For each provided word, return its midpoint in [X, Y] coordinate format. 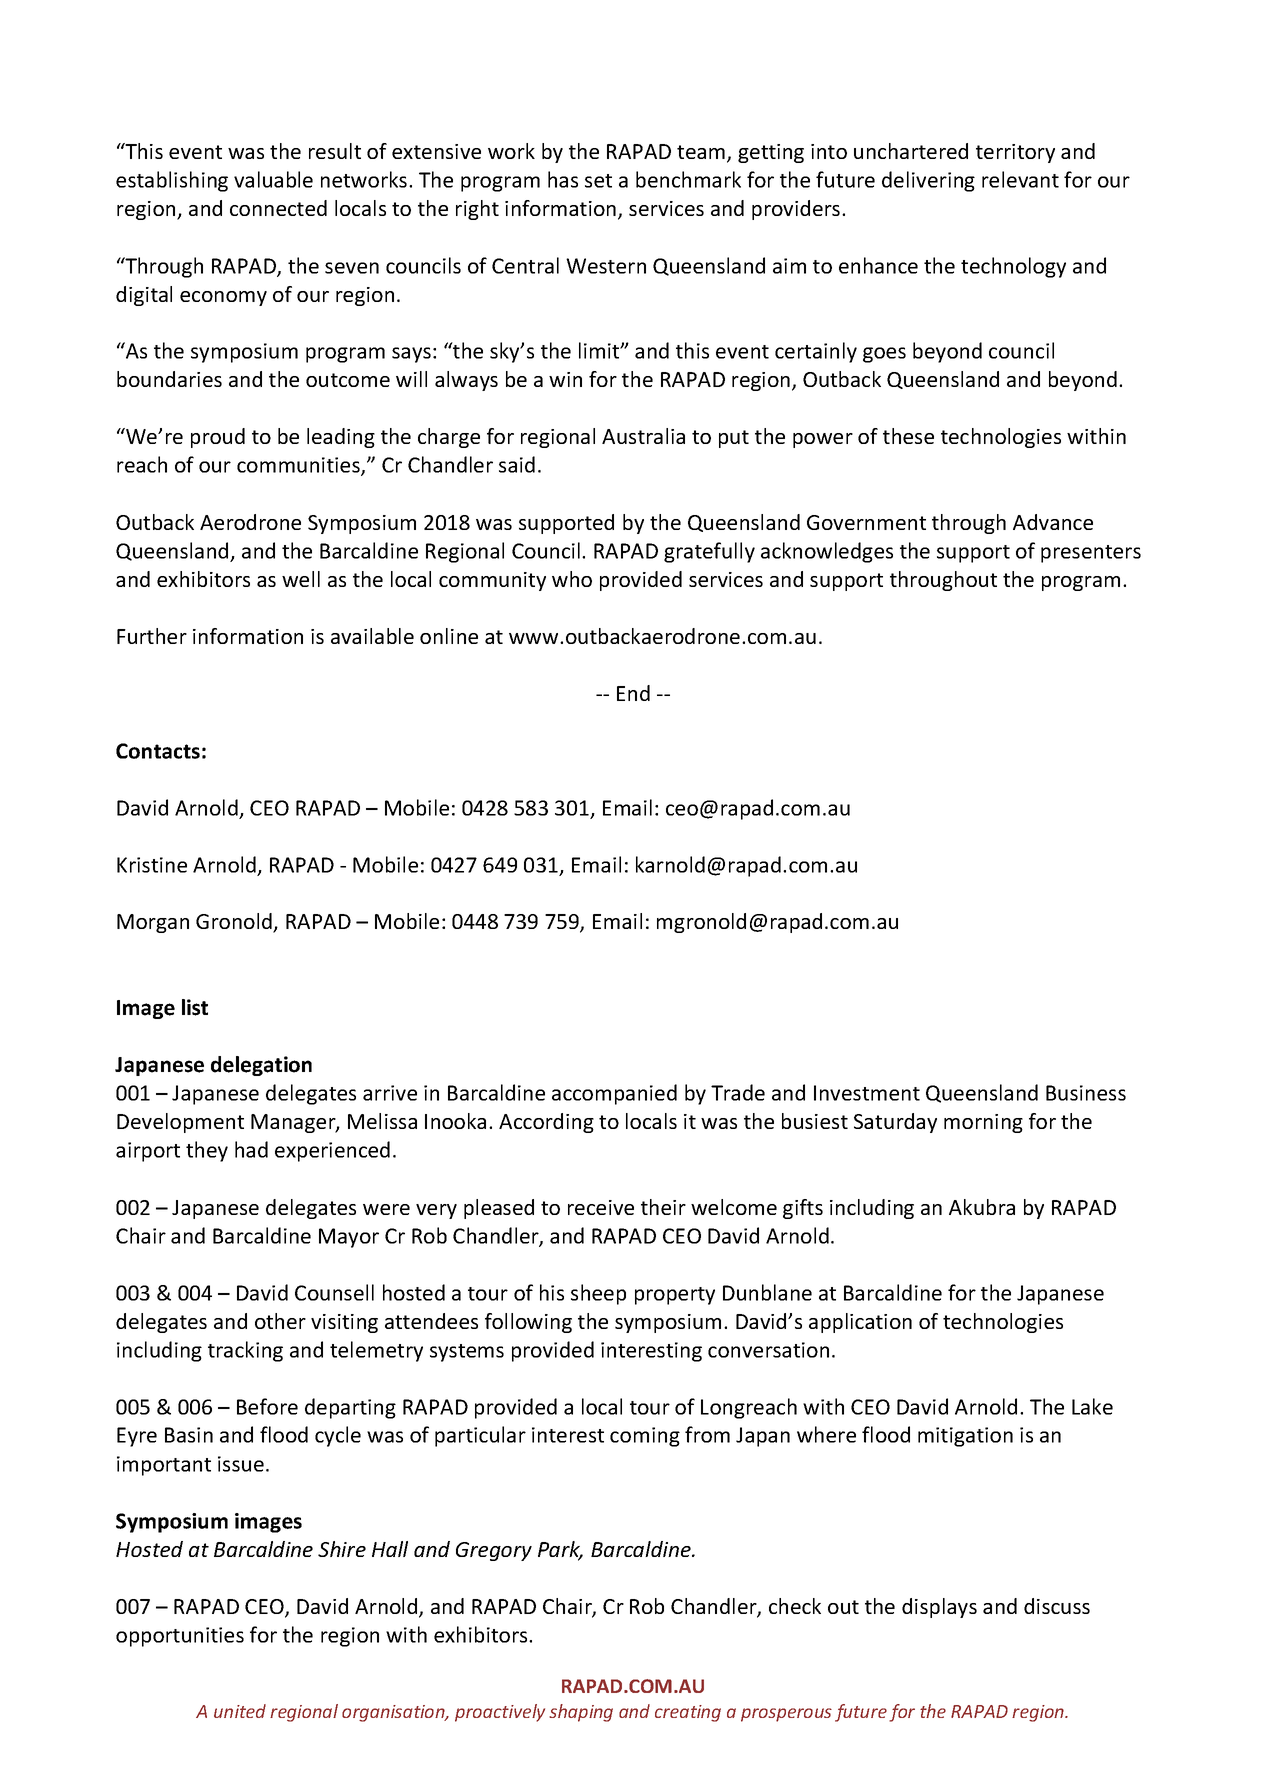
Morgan [153, 923]
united [240, 1711]
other [280, 1321]
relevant [1020, 179]
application [860, 1323]
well [301, 579]
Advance [1053, 522]
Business [1086, 1093]
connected [278, 208]
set [598, 181]
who [572, 579]
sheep [598, 1294]
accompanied [614, 1094]
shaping [581, 1713]
